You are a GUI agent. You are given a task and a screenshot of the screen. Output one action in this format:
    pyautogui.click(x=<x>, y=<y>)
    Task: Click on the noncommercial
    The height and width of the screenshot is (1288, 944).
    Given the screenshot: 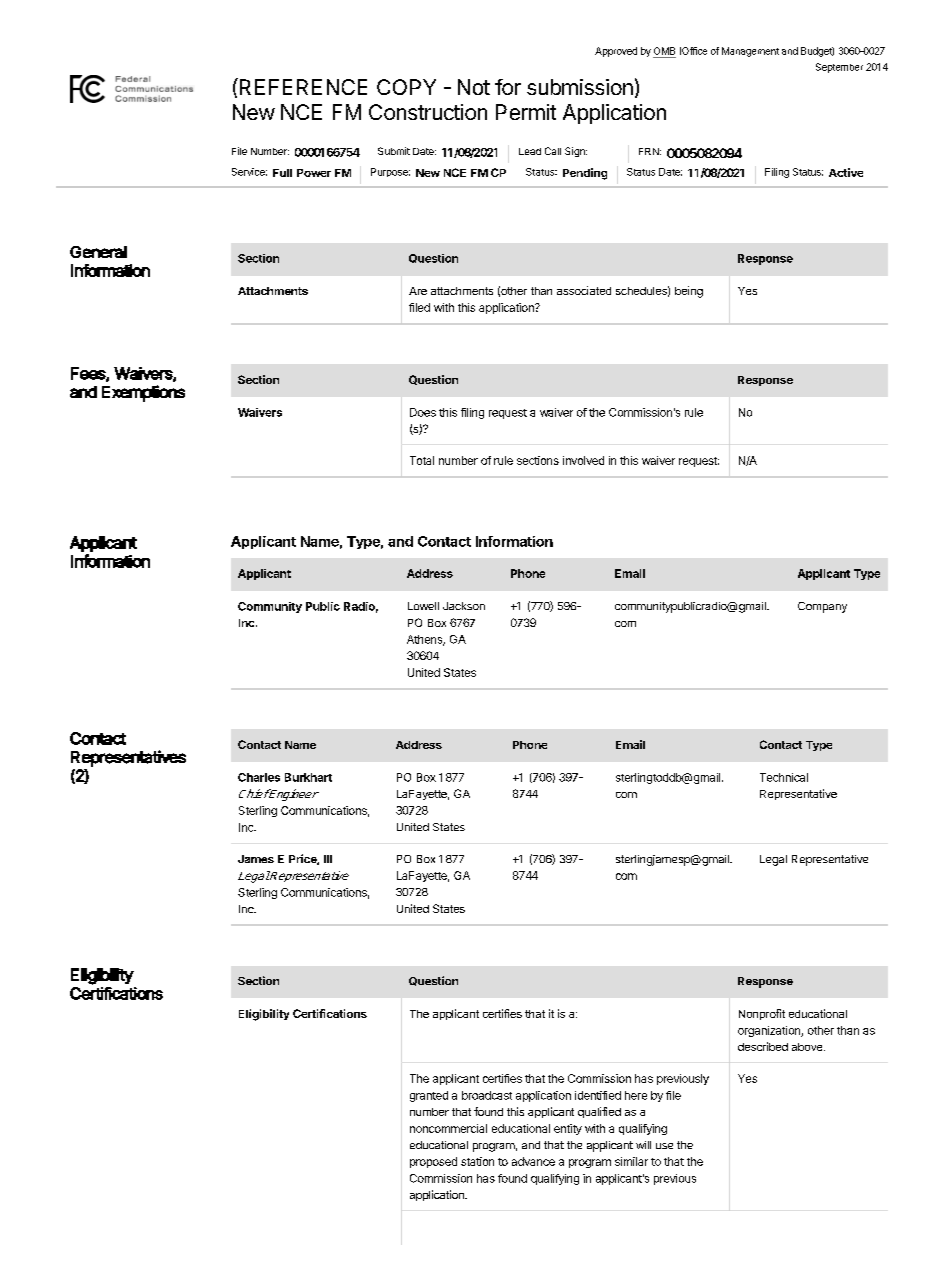 What is the action you would take?
    pyautogui.click(x=448, y=1128)
